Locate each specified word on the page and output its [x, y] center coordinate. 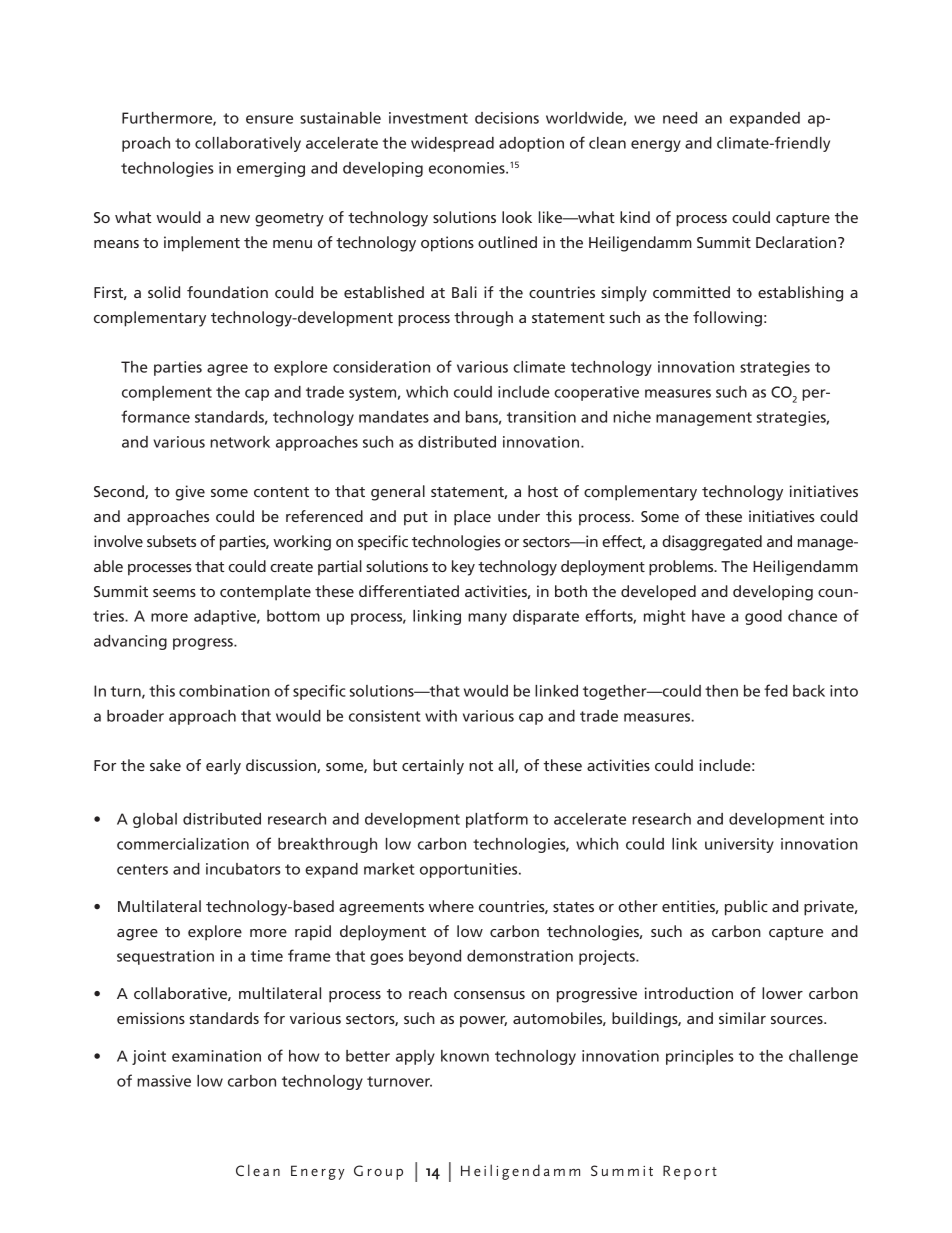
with [441, 716]
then [721, 691]
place [472, 518]
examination [216, 1056]
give [190, 493]
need [680, 118]
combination [224, 691]
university [739, 845]
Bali [464, 292]
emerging [271, 169]
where [451, 906]
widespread [452, 144]
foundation [227, 292]
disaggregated [712, 543]
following [727, 319]
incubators [243, 869]
